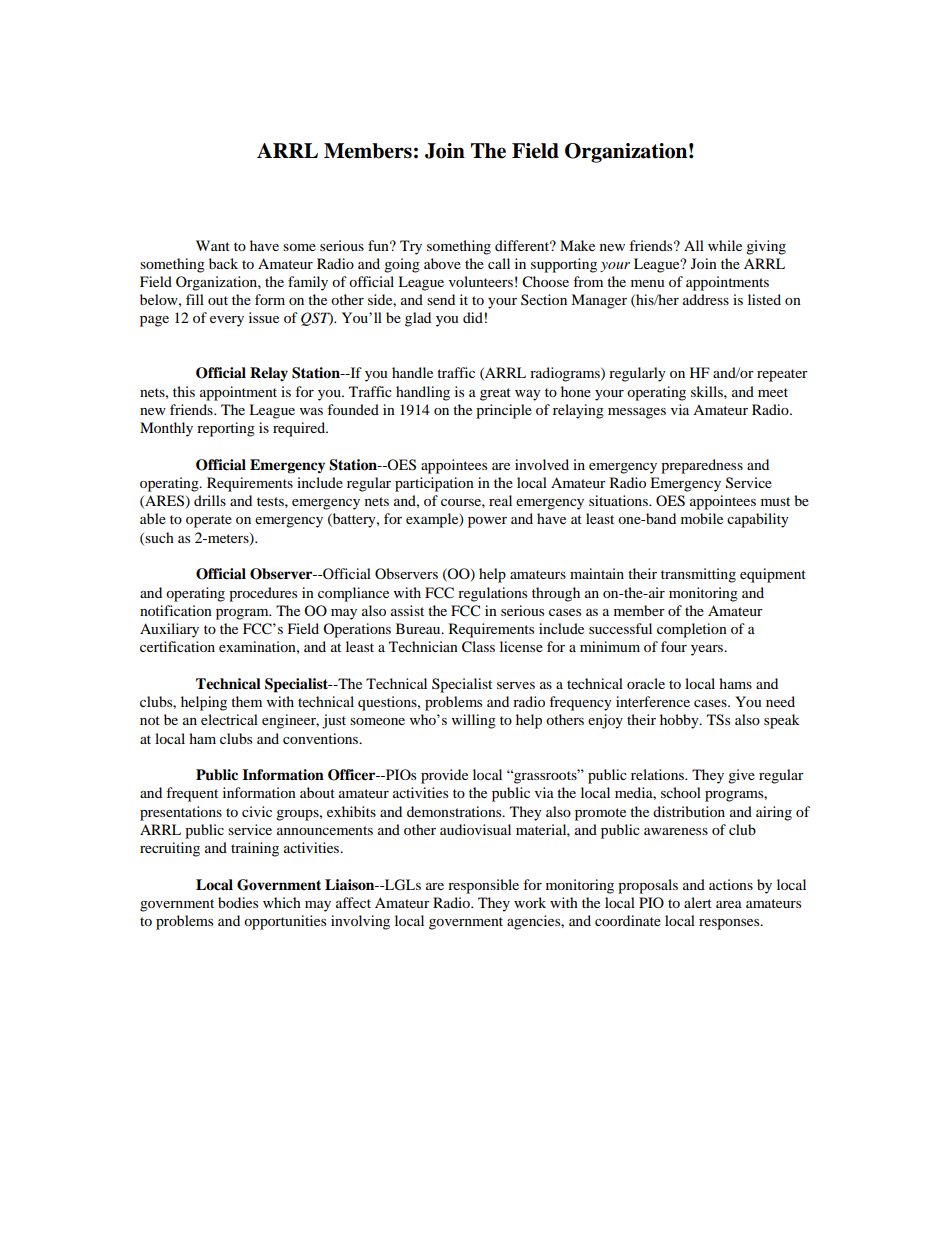 This screenshot has width=952, height=1233. Describe the element at coordinates (492, 594) in the screenshot. I see `regulations` at that location.
